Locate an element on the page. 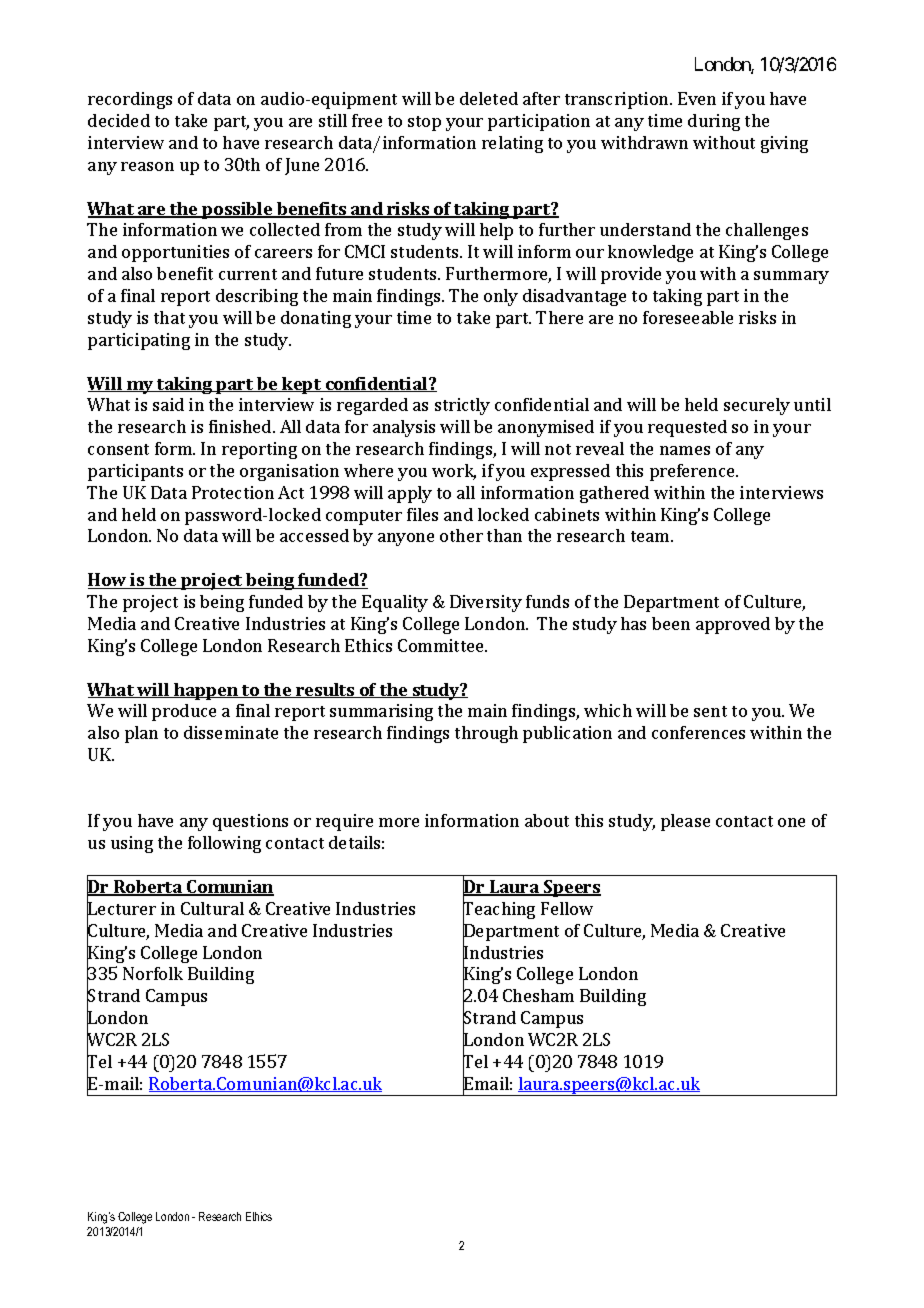  conferences is located at coordinates (698, 732).
